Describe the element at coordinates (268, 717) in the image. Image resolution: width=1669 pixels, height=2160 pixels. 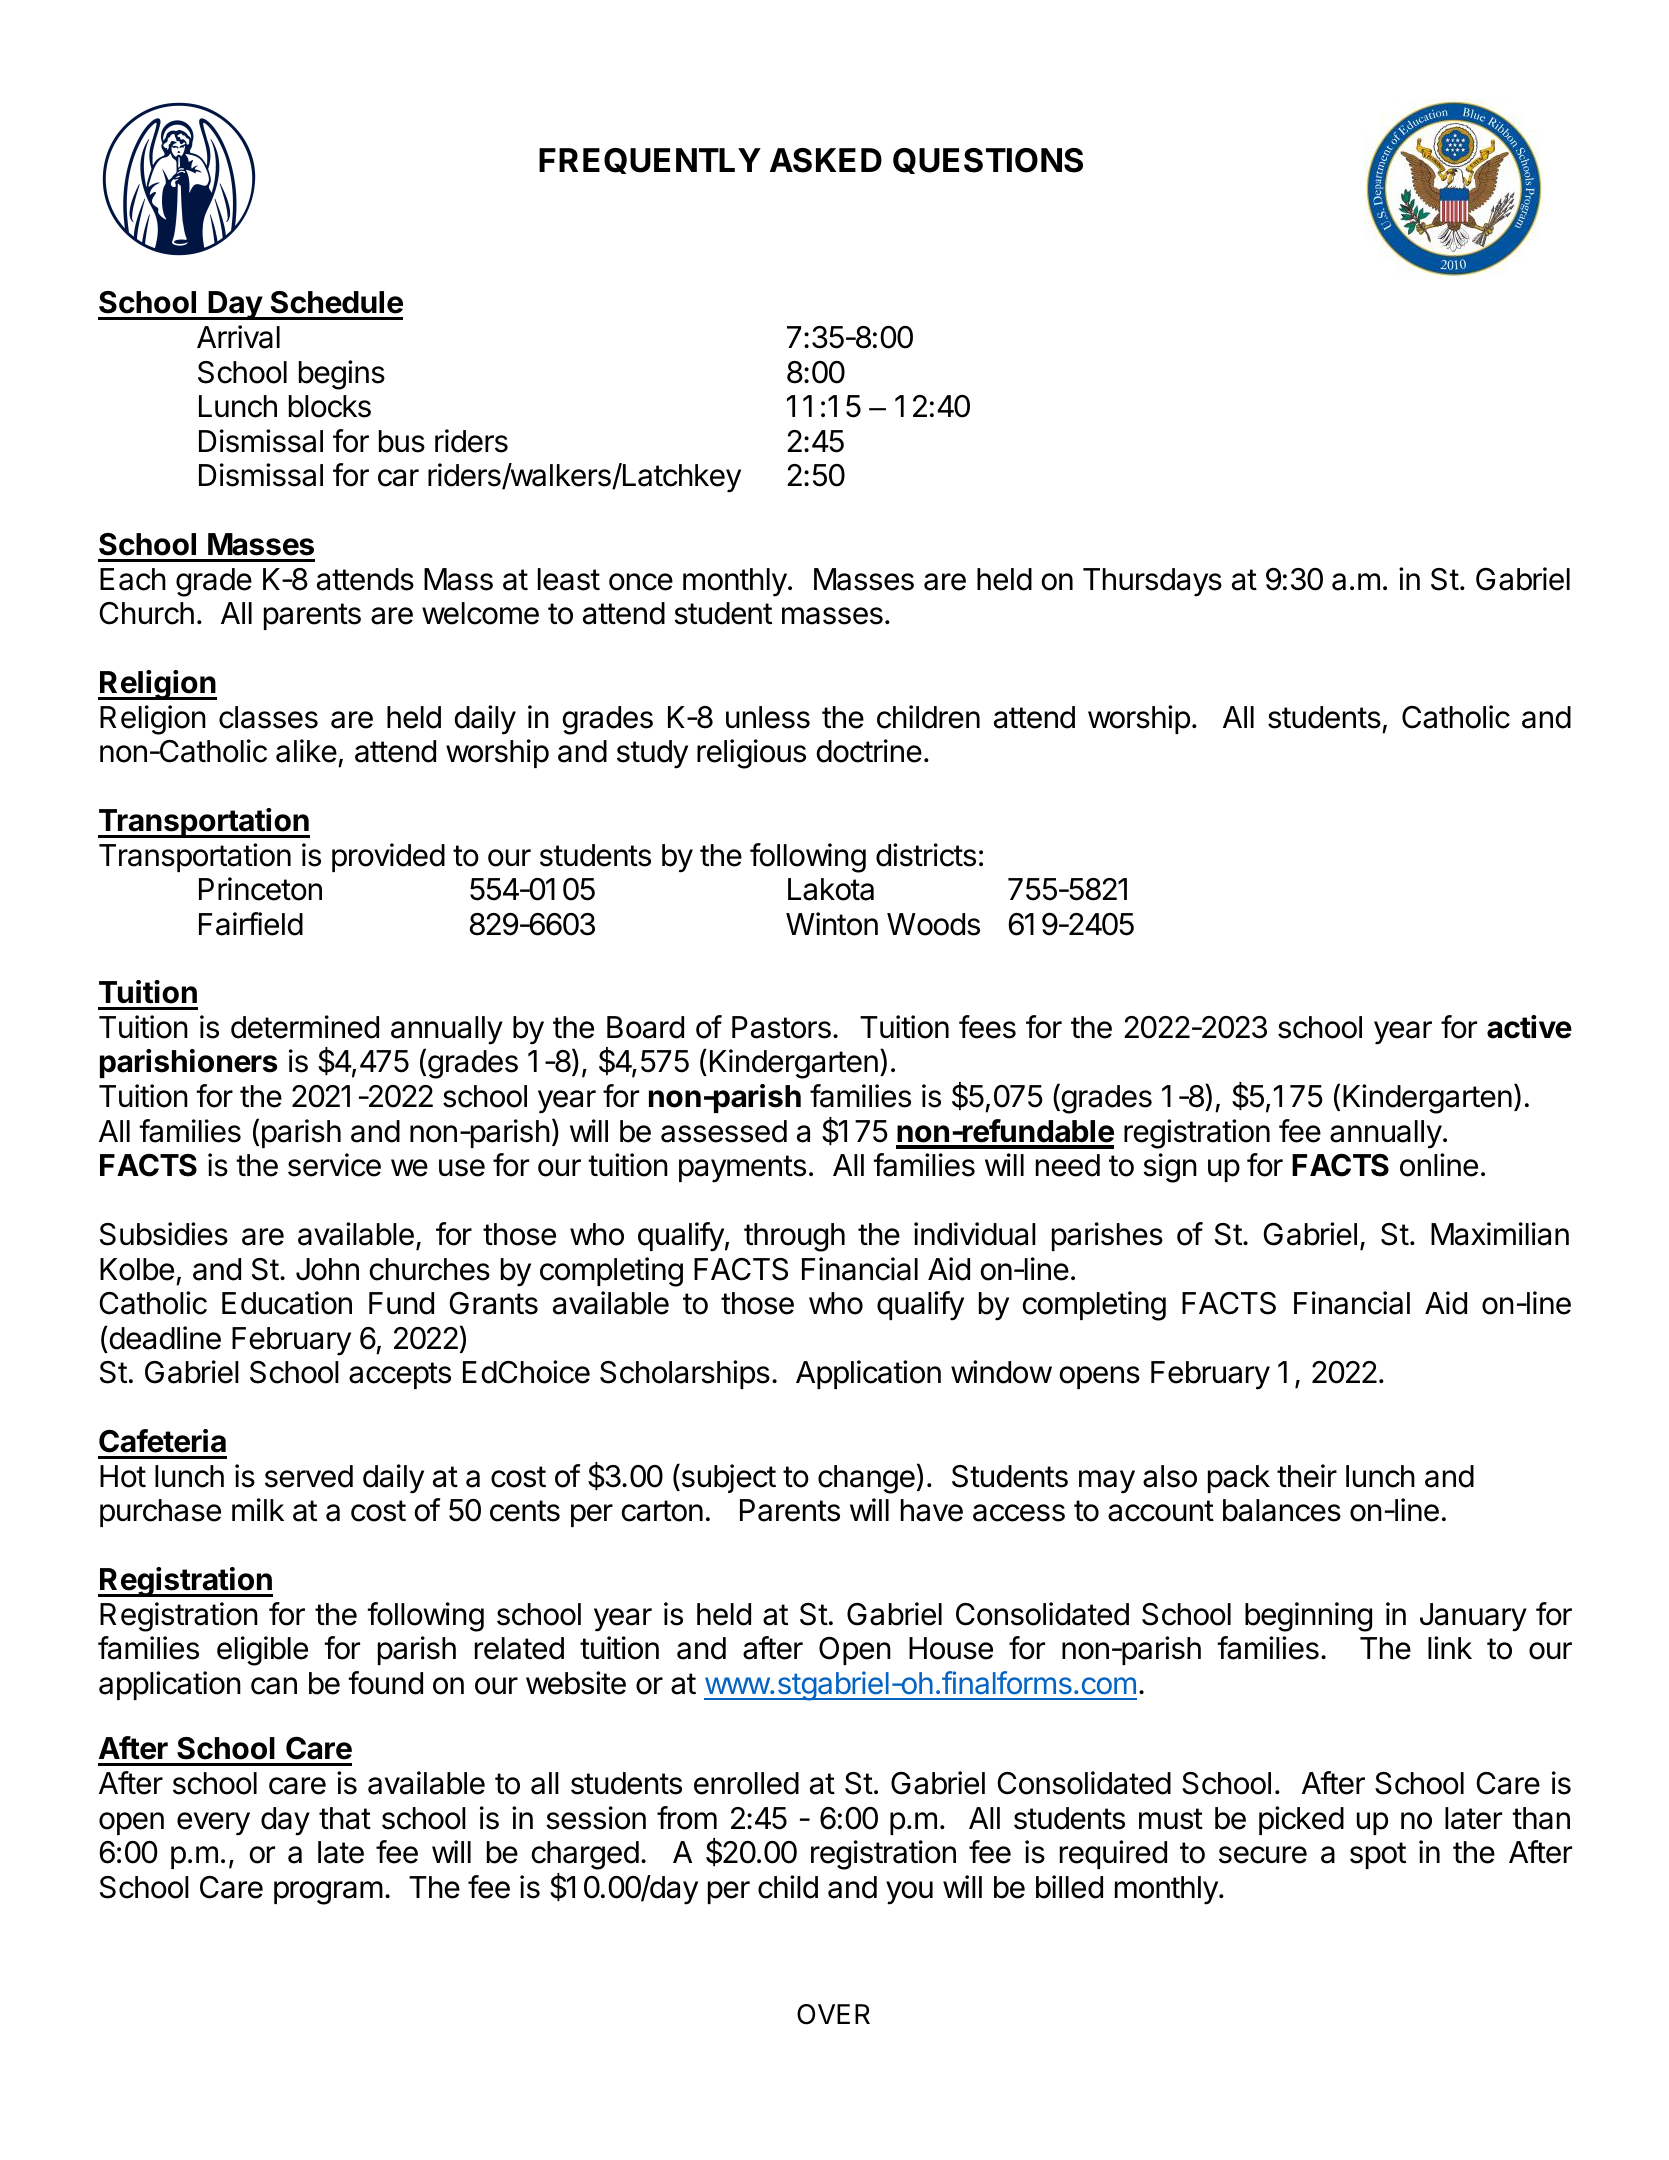
I see `classes` at that location.
